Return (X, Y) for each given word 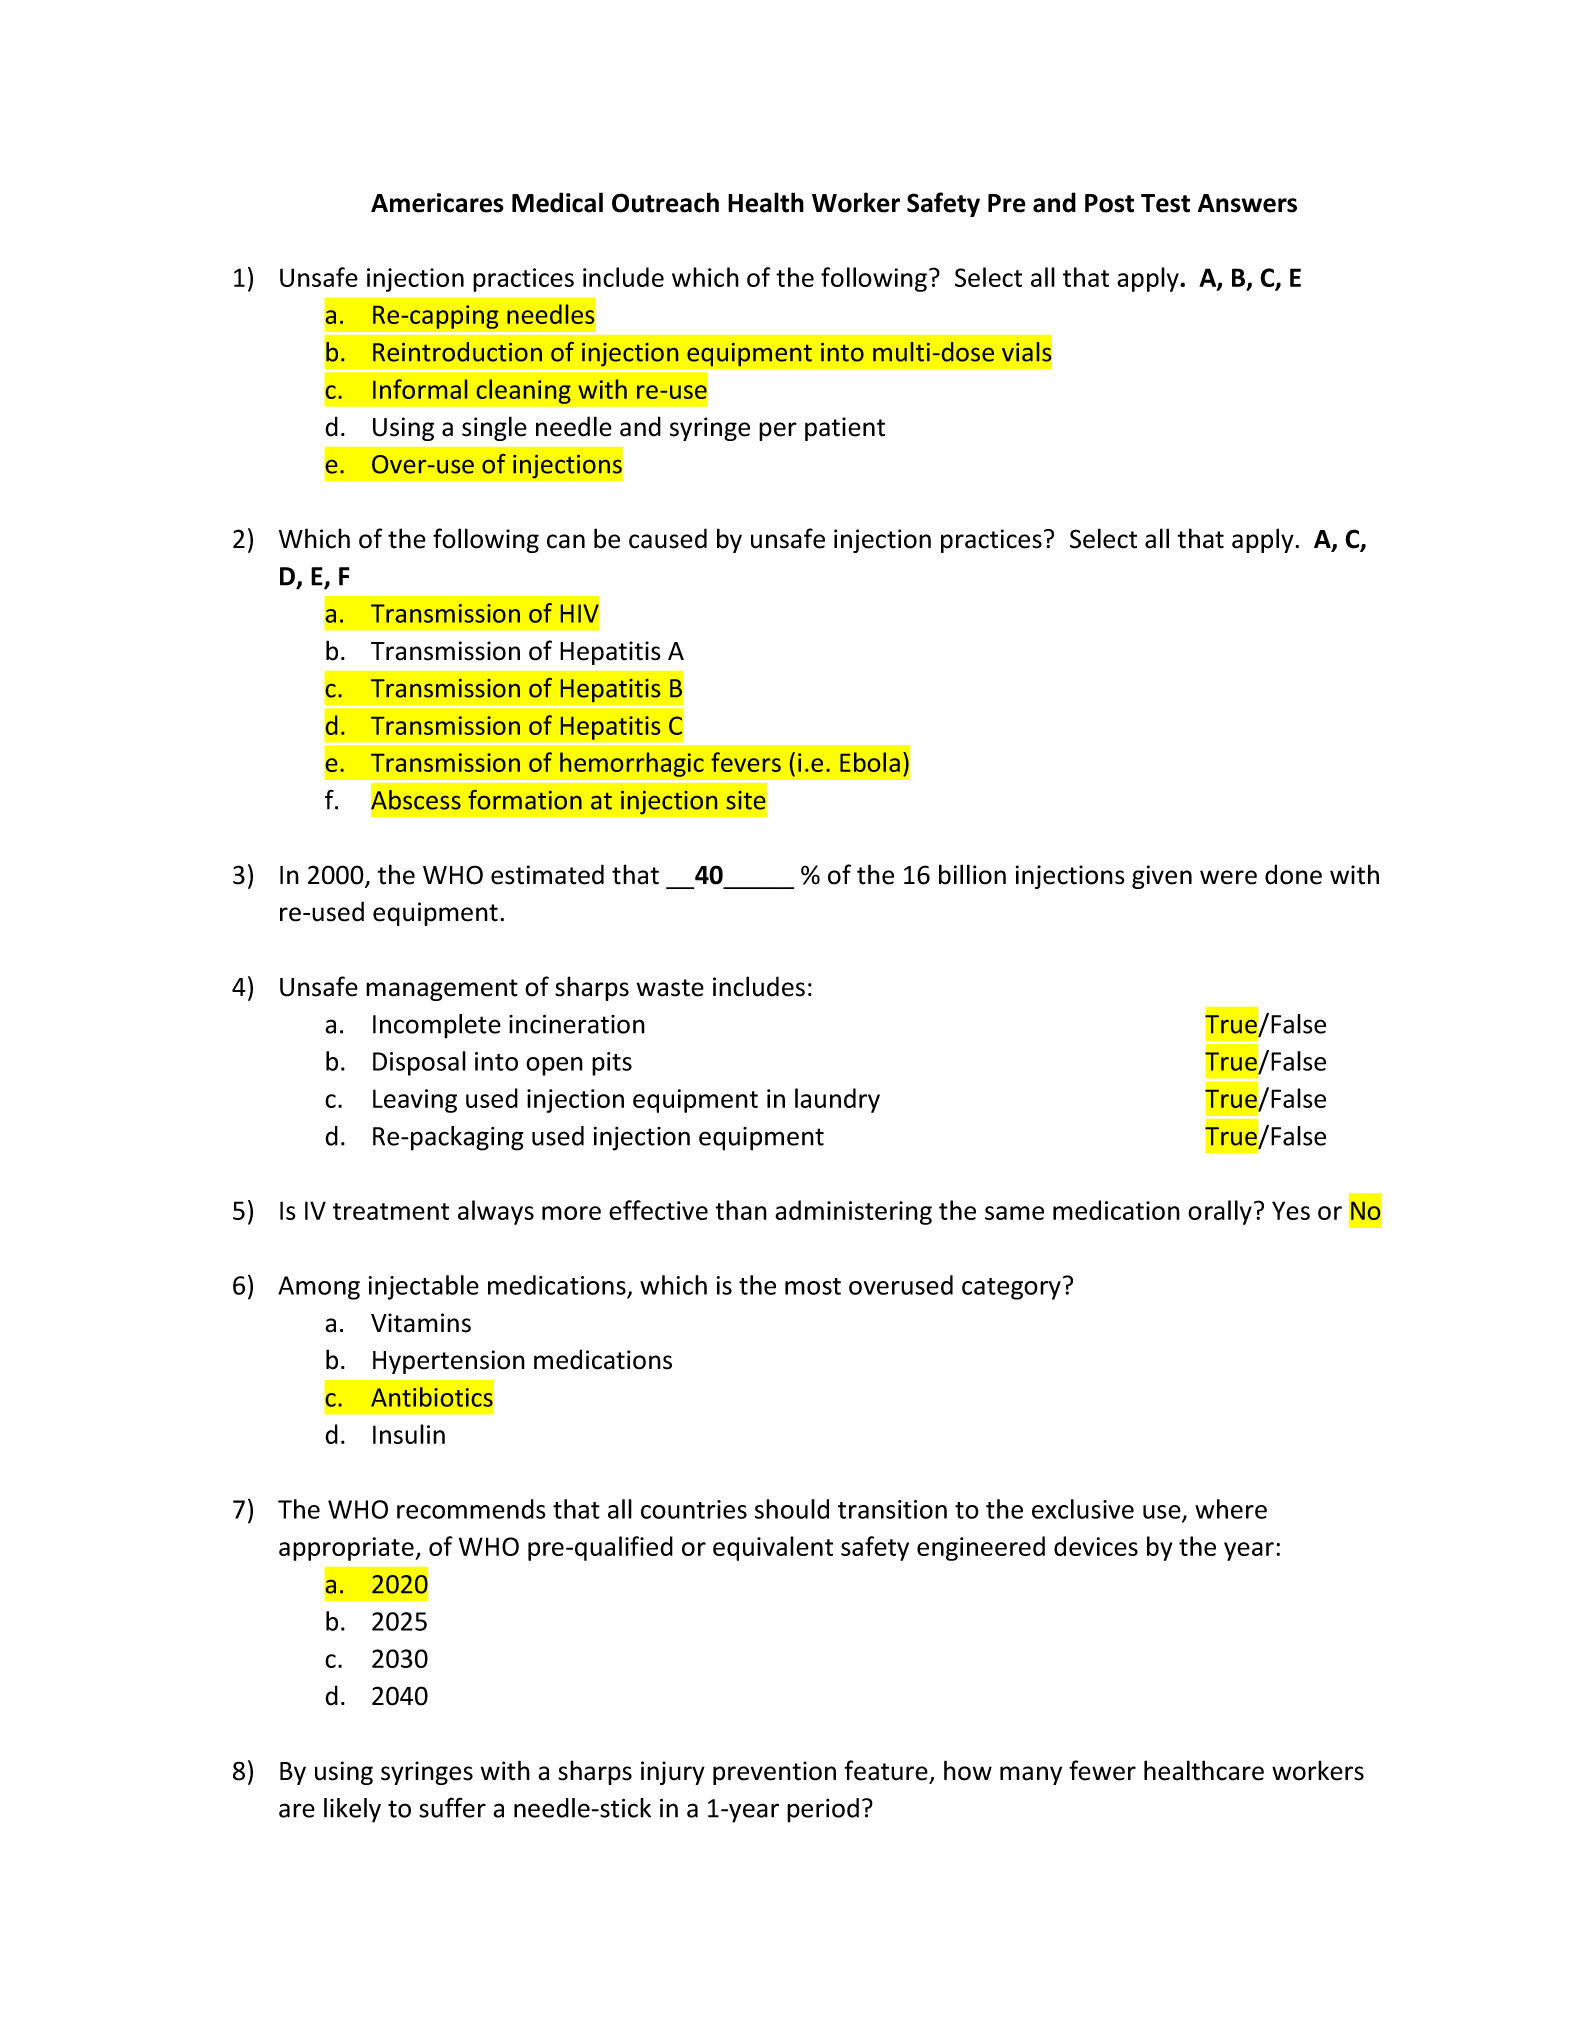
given (1162, 877)
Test (1165, 203)
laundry (837, 1100)
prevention (774, 1773)
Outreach (665, 202)
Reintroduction (457, 352)
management (442, 990)
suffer (452, 1807)
